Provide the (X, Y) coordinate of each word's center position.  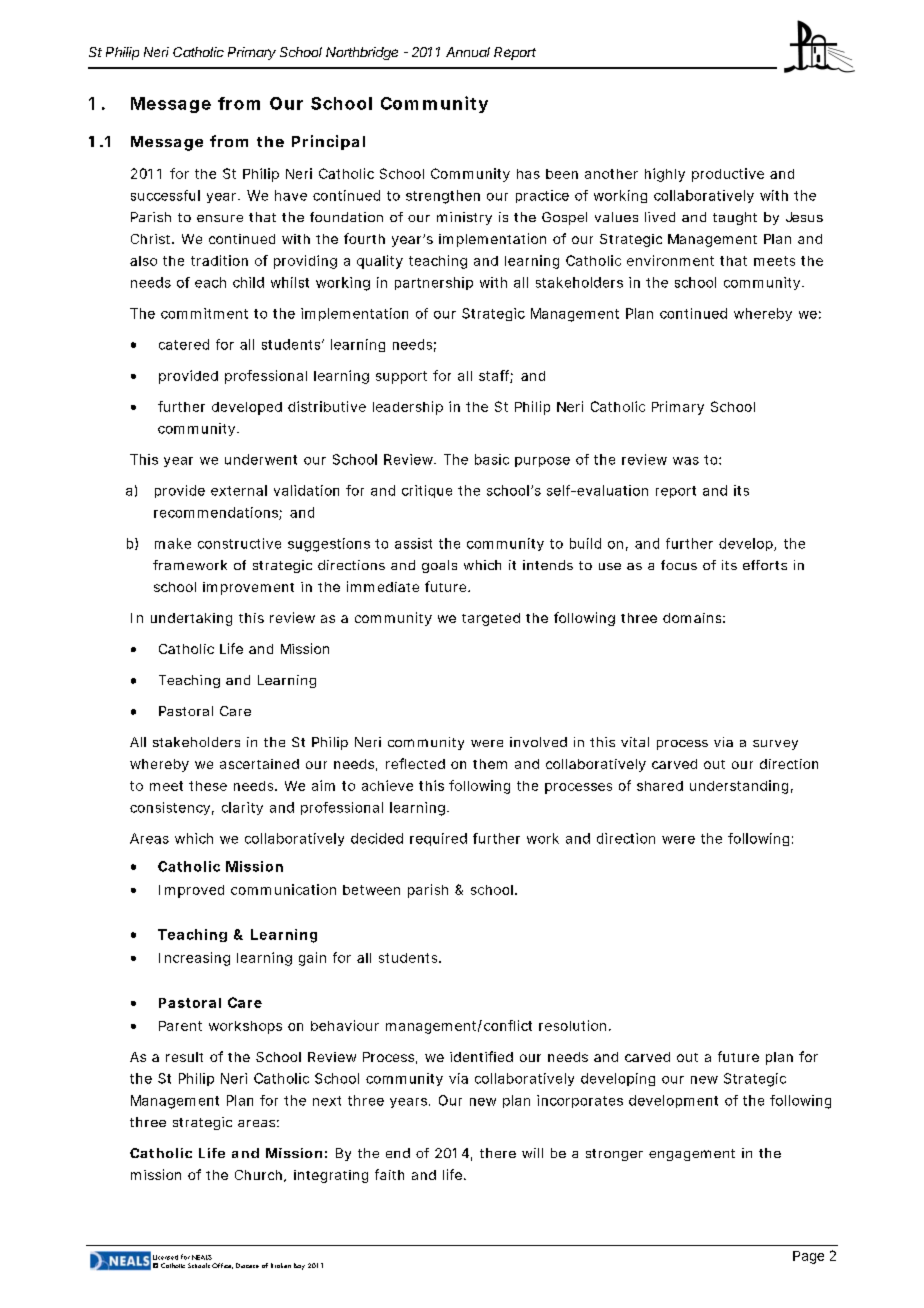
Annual (468, 52)
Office (222, 1266)
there (498, 1153)
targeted (491, 619)
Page (808, 1257)
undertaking (191, 619)
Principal (328, 142)
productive (728, 175)
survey (775, 745)
